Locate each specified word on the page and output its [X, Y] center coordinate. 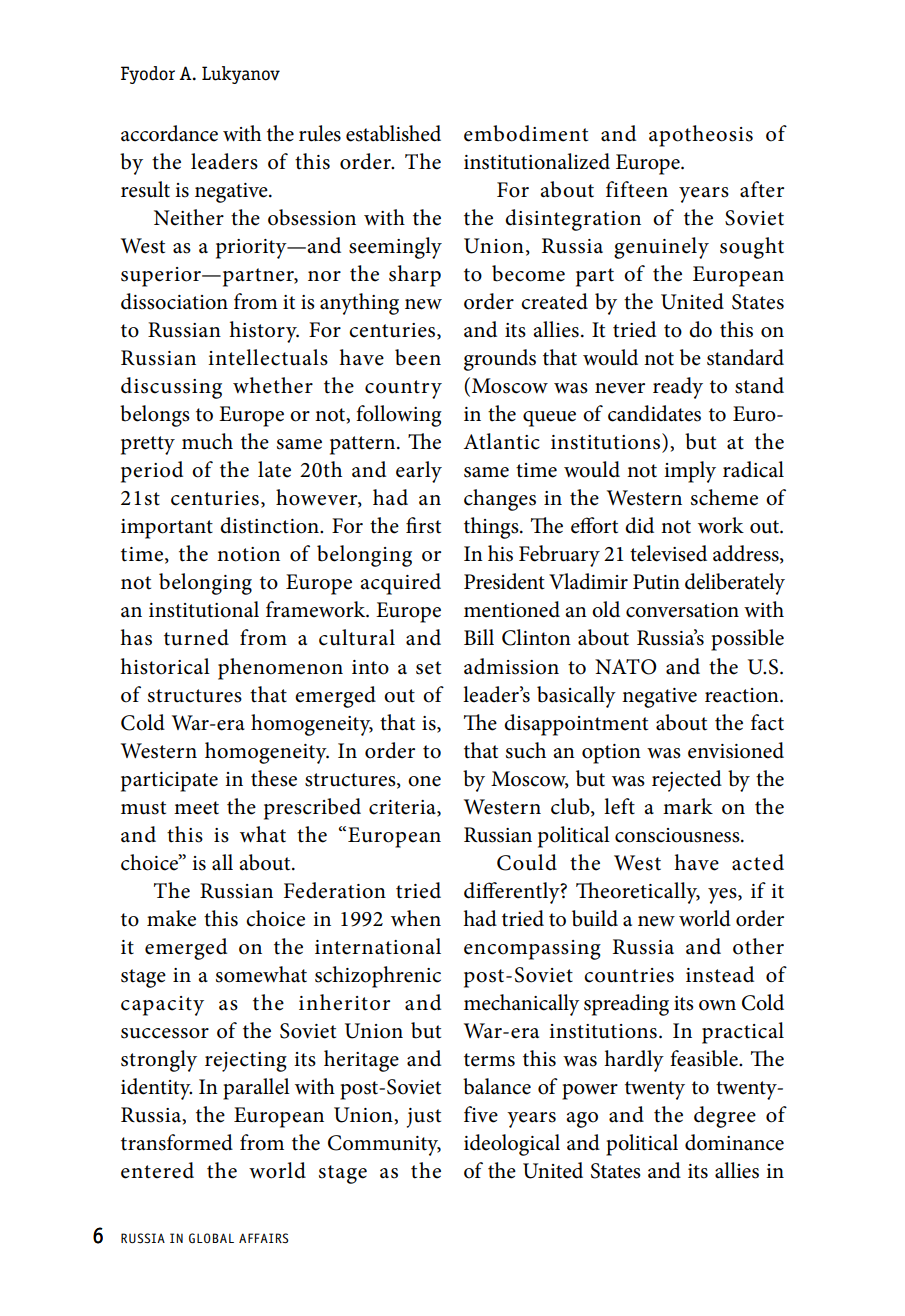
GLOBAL [211, 1238]
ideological [512, 1145]
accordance [169, 133]
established [393, 133]
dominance [734, 1142]
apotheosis [701, 136]
